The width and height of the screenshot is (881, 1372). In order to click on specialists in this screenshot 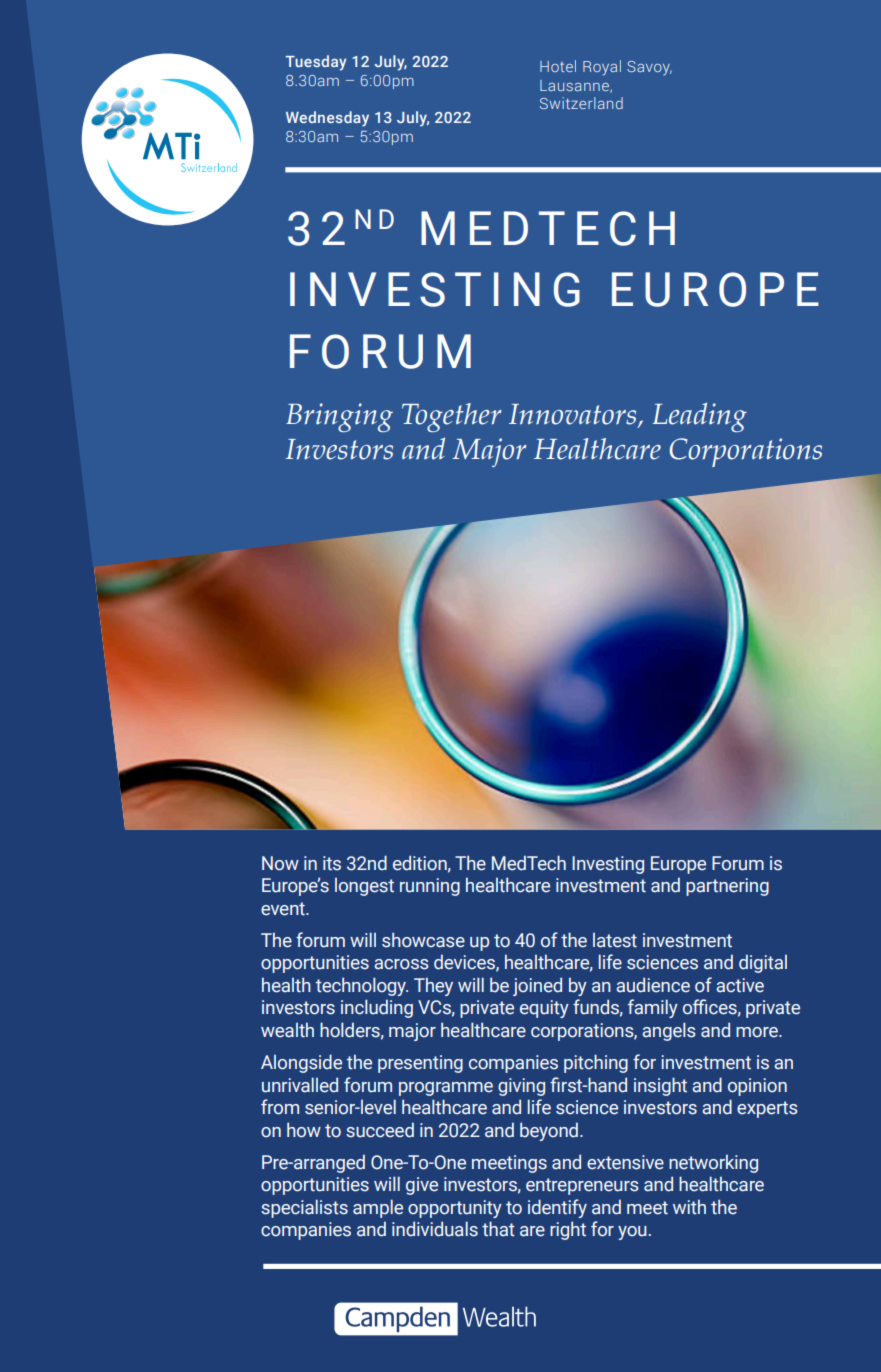, I will do `click(304, 1208)`.
